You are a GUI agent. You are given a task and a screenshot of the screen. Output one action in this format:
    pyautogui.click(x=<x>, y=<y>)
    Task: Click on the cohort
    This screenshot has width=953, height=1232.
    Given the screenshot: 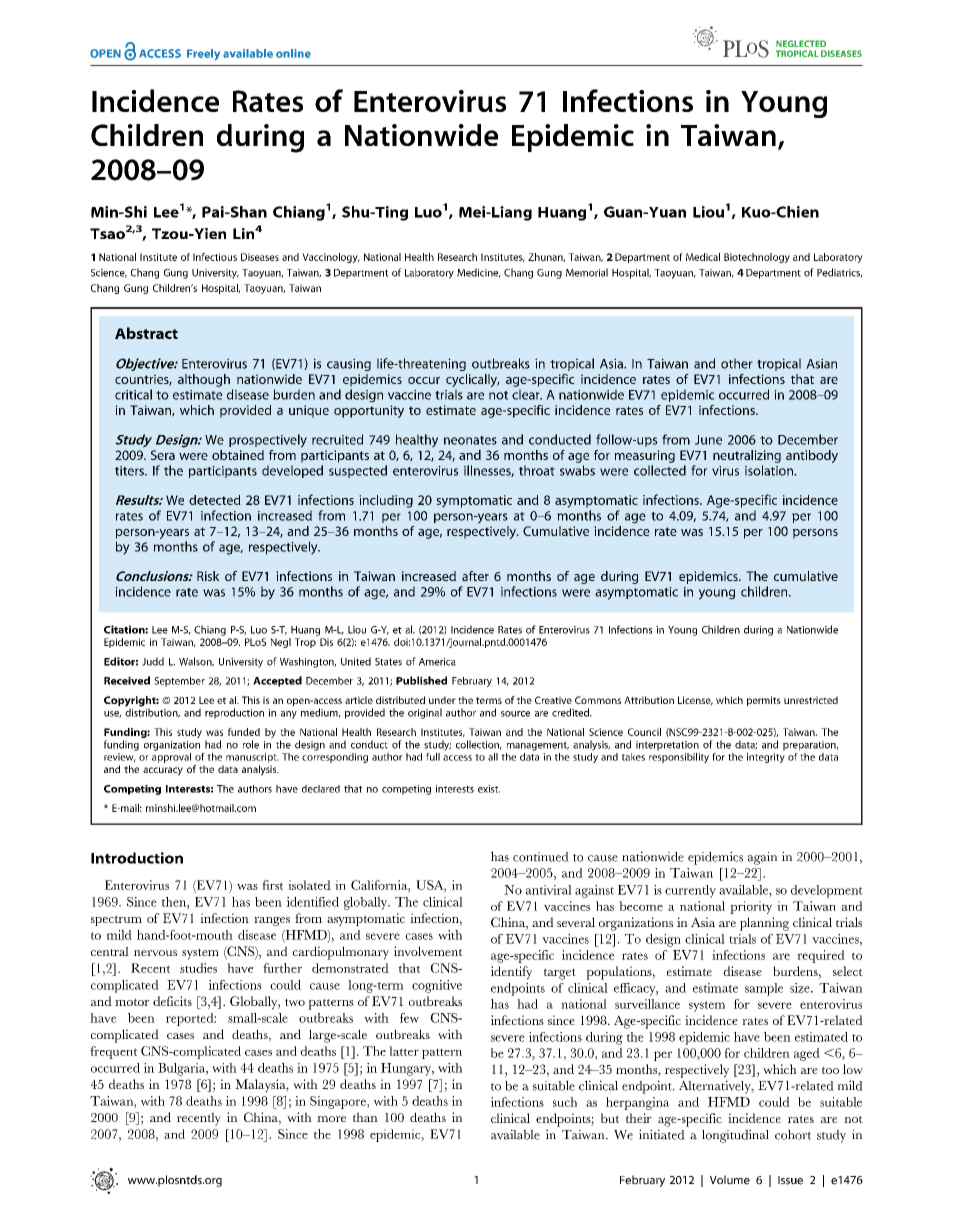 What is the action you would take?
    pyautogui.click(x=793, y=1134)
